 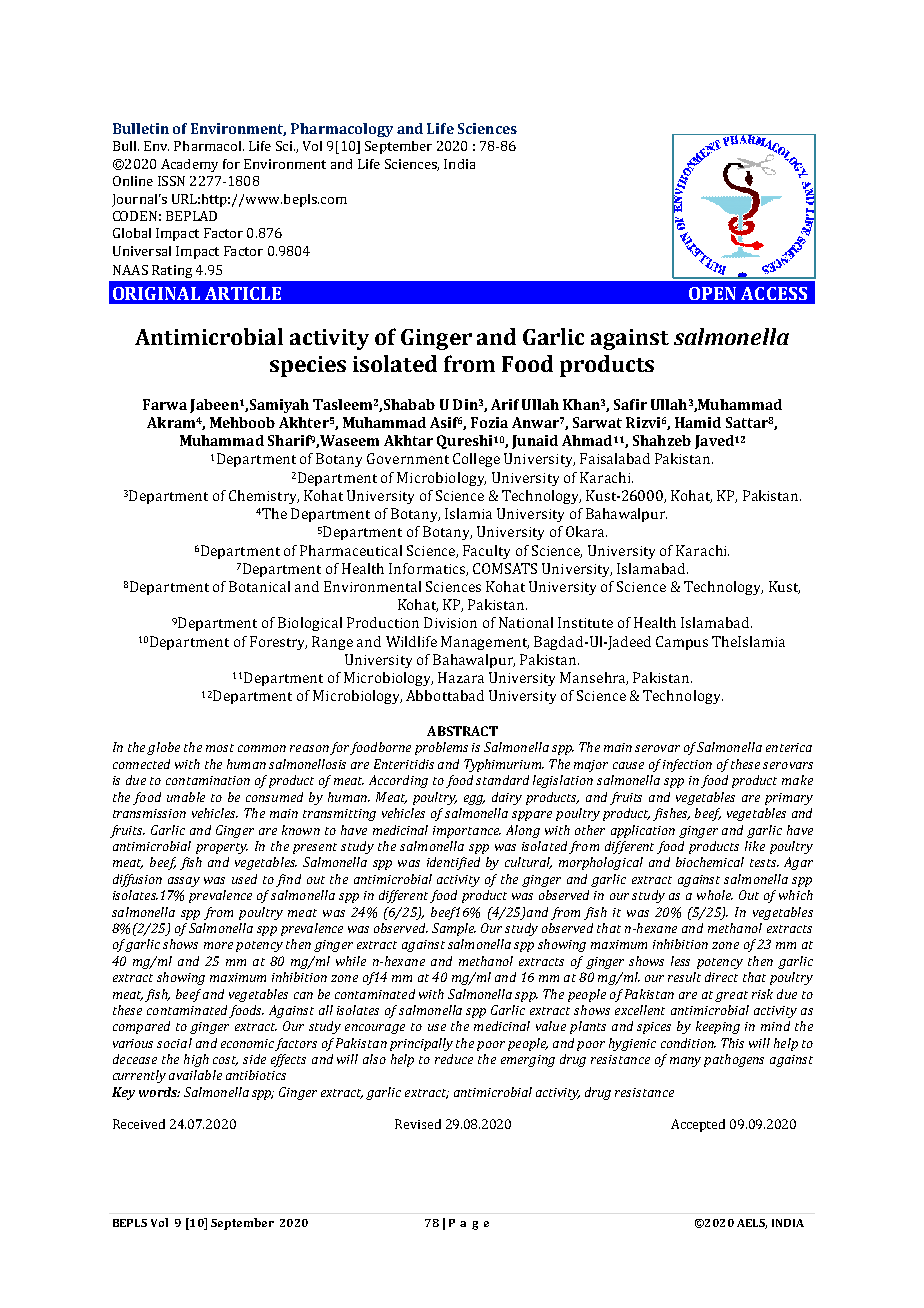 What do you see at coordinates (454, 929) in the page?
I see `Sample` at bounding box center [454, 929].
